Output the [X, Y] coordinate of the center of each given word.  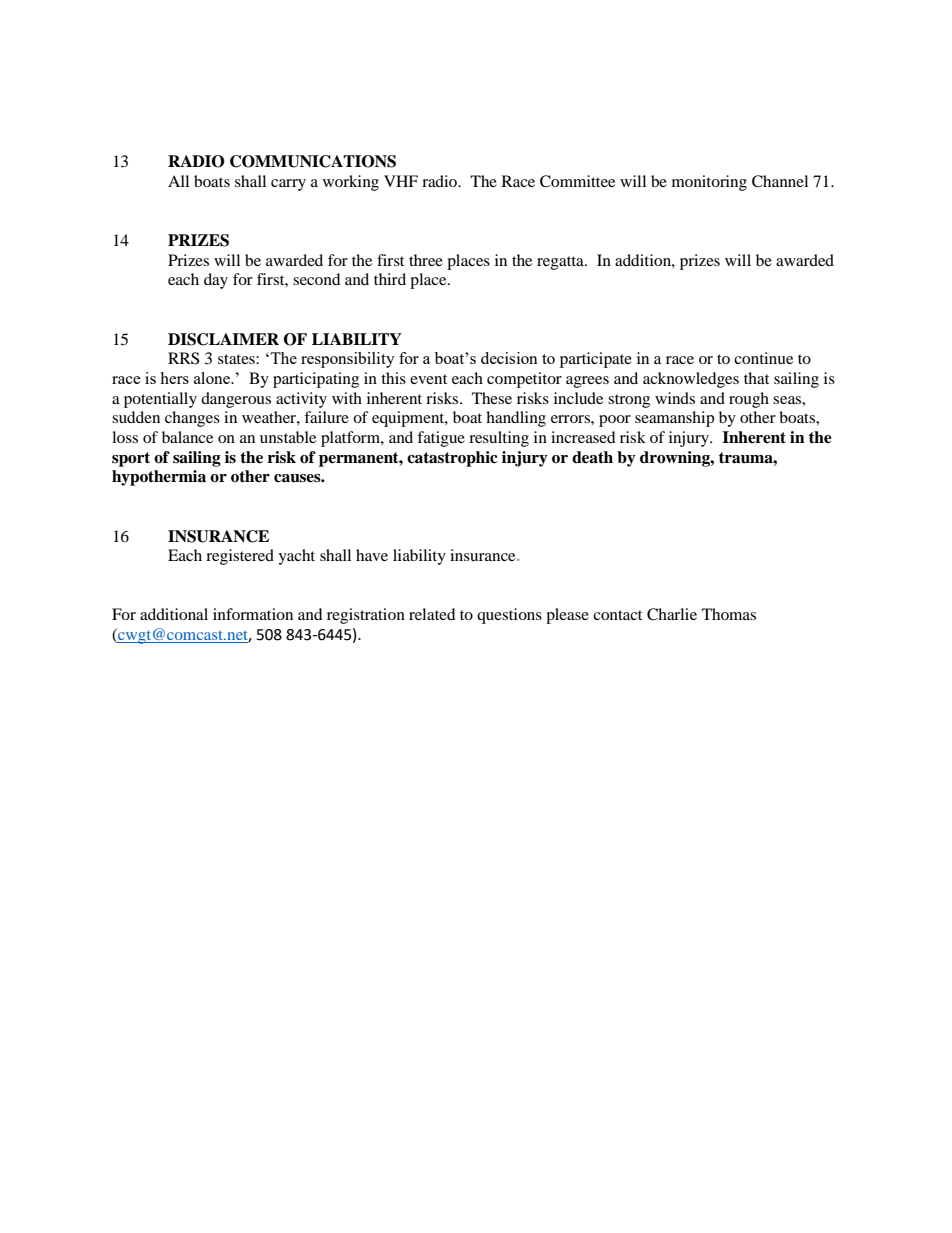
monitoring [709, 183]
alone [213, 378]
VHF [401, 181]
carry [288, 185]
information [253, 614]
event [428, 379]
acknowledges [691, 380]
